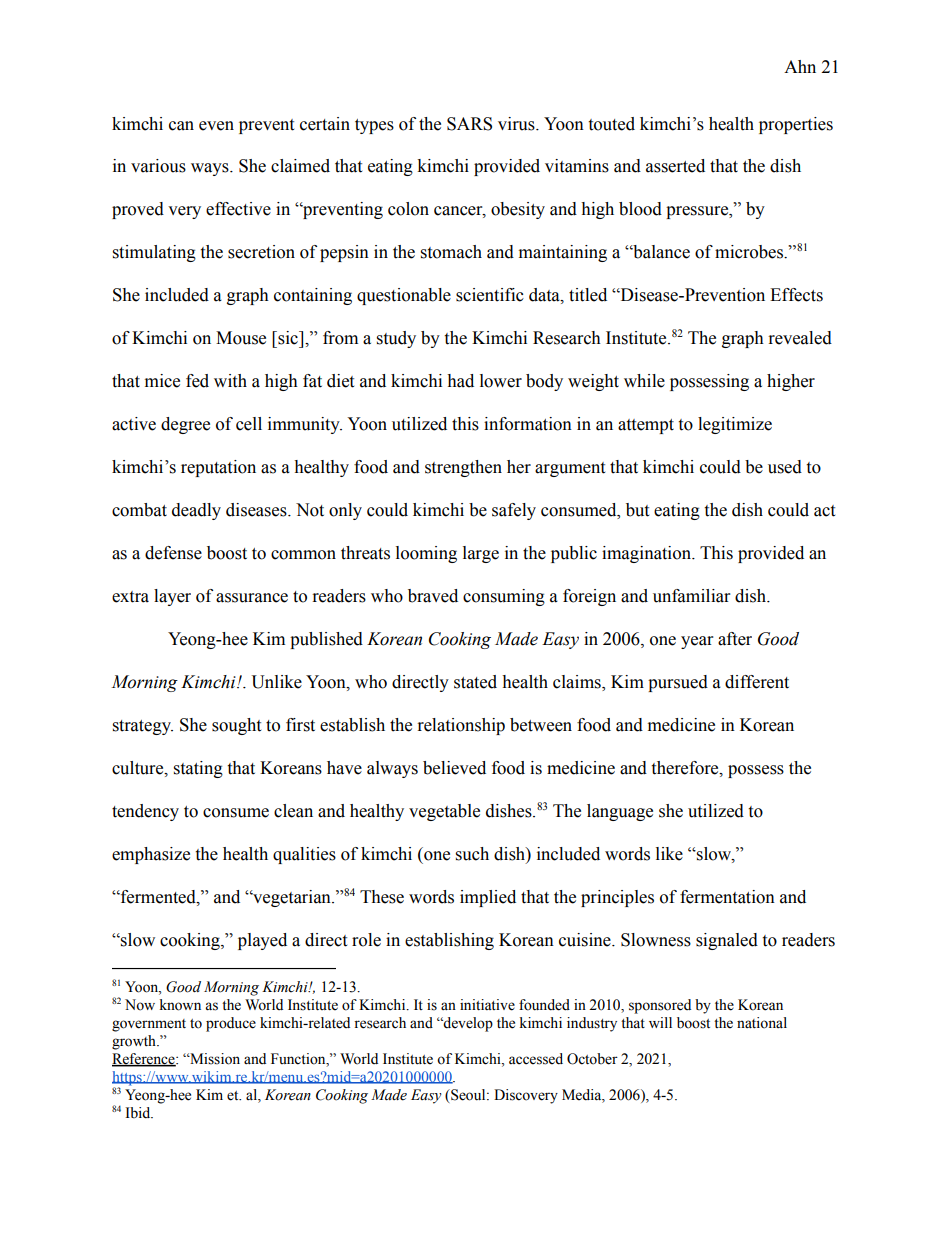 This document has width=952, height=1233. Describe the element at coordinates (433, 596) in the document. I see `braved` at that location.
